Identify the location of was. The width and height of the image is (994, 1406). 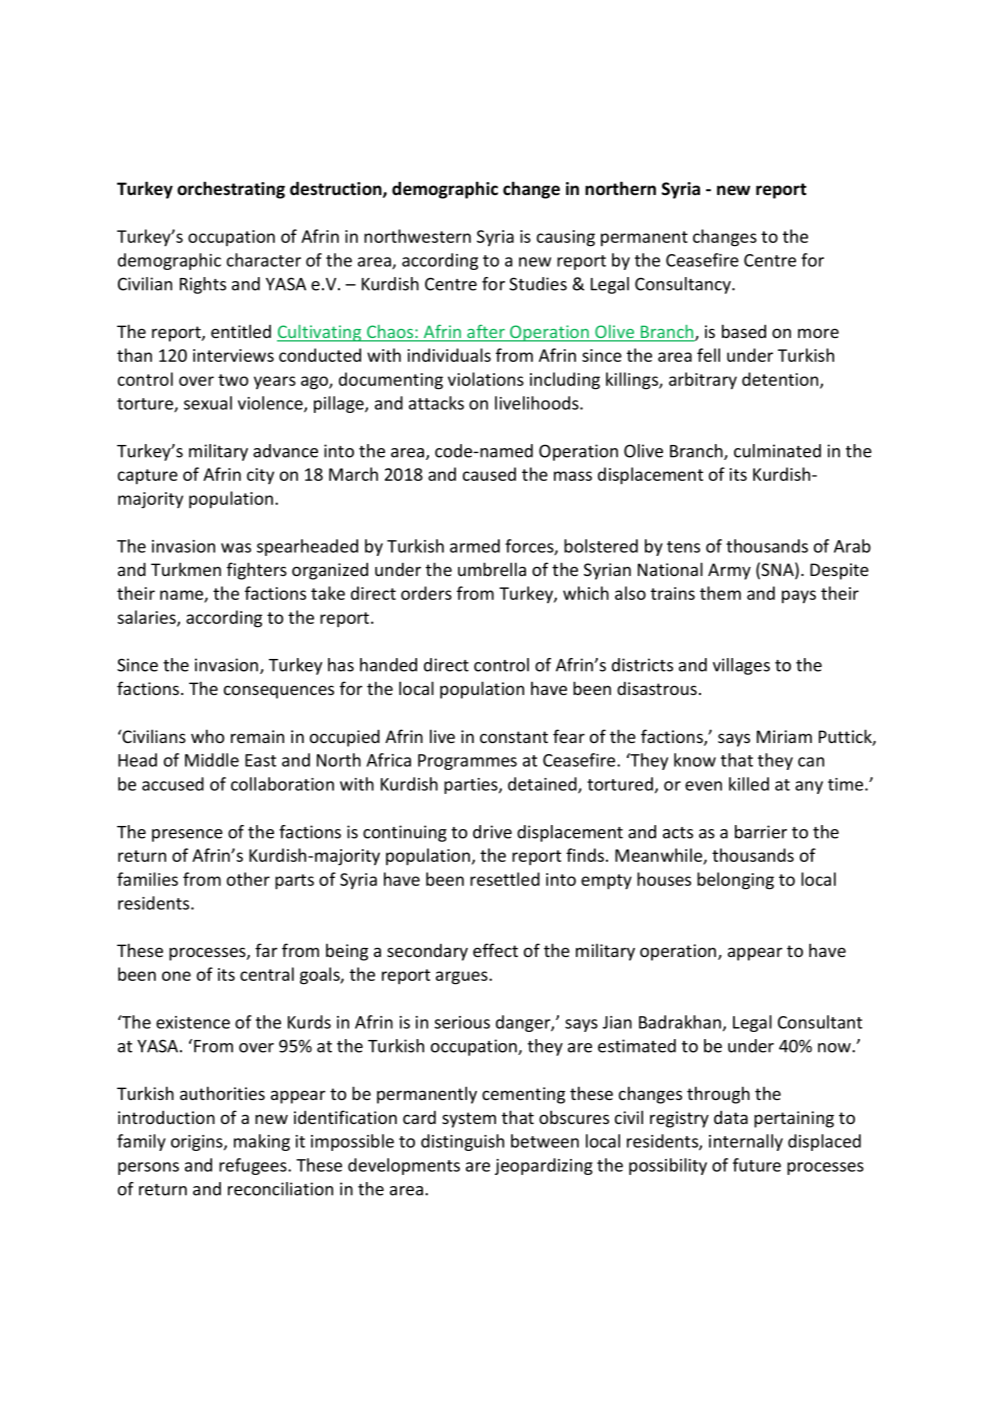
(236, 548).
